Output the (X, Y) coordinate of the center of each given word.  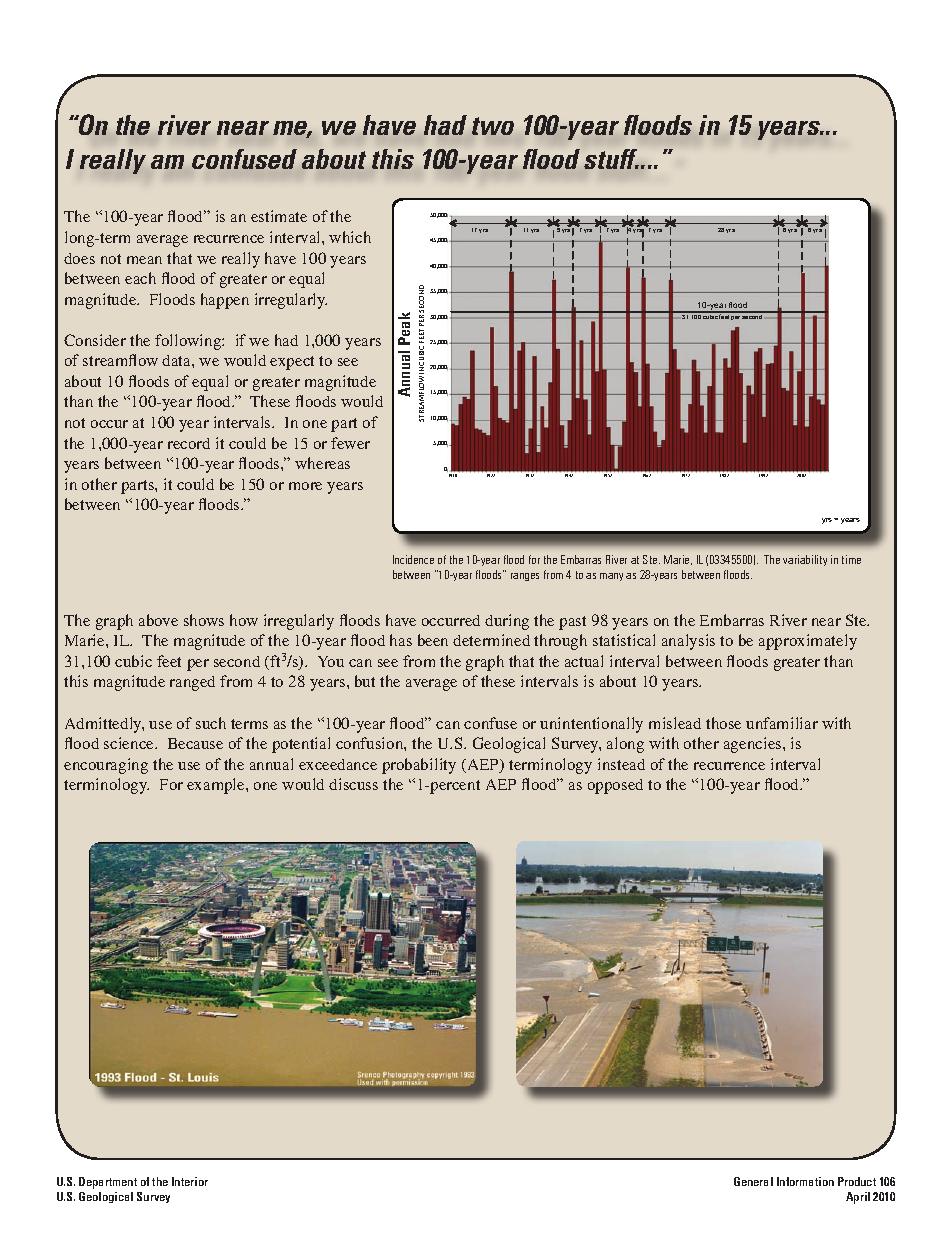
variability (805, 560)
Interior (190, 1181)
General (753, 1181)
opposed (615, 786)
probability (419, 766)
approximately (808, 642)
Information (805, 1181)
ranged (192, 683)
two (493, 126)
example (217, 786)
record (189, 443)
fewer (350, 443)
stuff (611, 159)
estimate (279, 216)
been (433, 640)
